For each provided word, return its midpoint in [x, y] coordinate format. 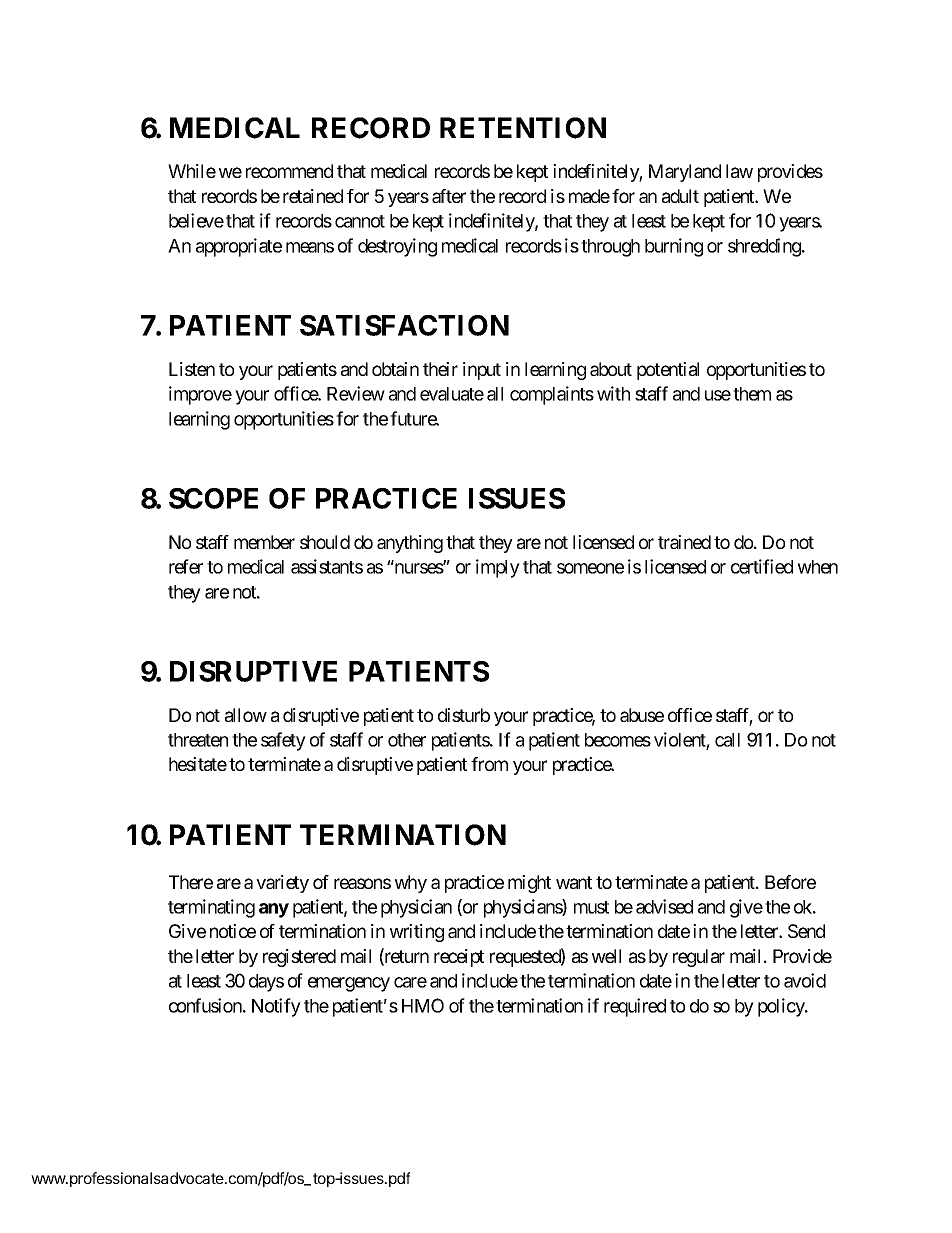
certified [762, 566]
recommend [289, 171]
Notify [276, 1007]
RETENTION [523, 128]
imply [498, 568]
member [264, 542]
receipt [459, 958]
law [739, 171]
